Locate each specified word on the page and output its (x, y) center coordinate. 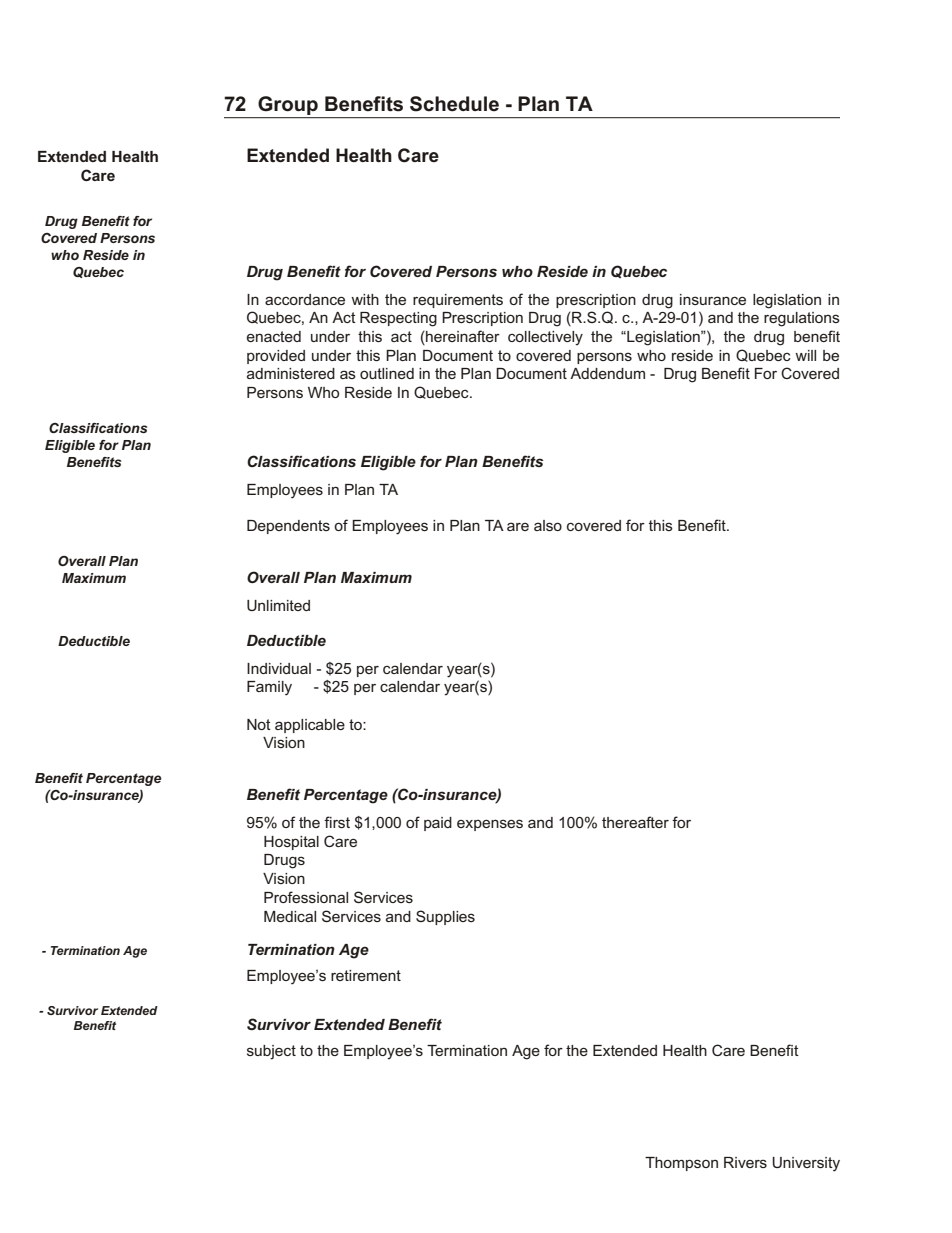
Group (288, 107)
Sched (439, 104)
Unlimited (278, 605)
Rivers (745, 1162)
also (548, 525)
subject (271, 1052)
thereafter (635, 822)
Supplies (445, 917)
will (805, 355)
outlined (387, 373)
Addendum (607, 373)
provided (276, 357)
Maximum (94, 578)
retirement (366, 975)
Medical (290, 916)
